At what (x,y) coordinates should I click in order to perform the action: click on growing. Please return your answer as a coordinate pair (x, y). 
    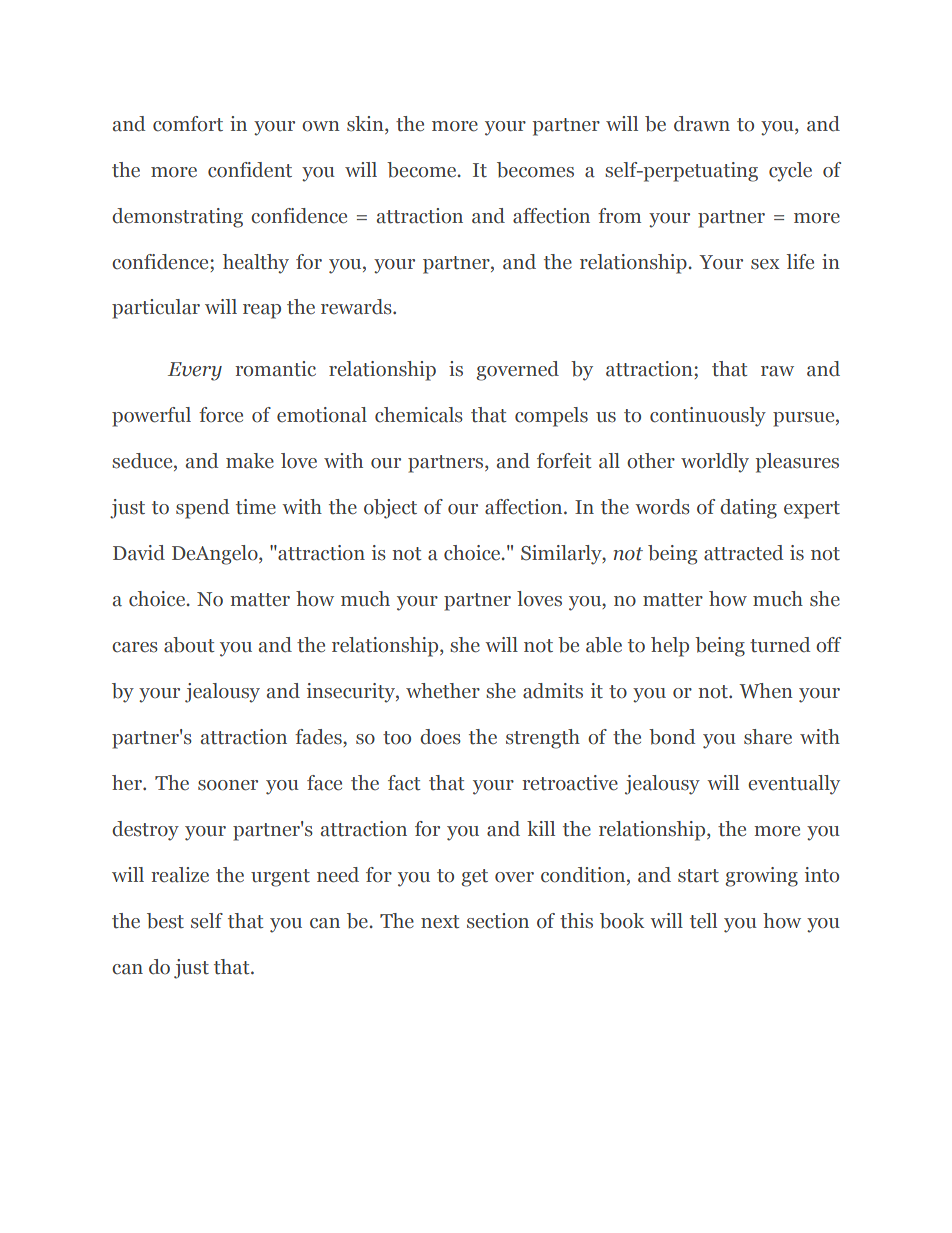
    Looking at the image, I should click on (762, 877).
